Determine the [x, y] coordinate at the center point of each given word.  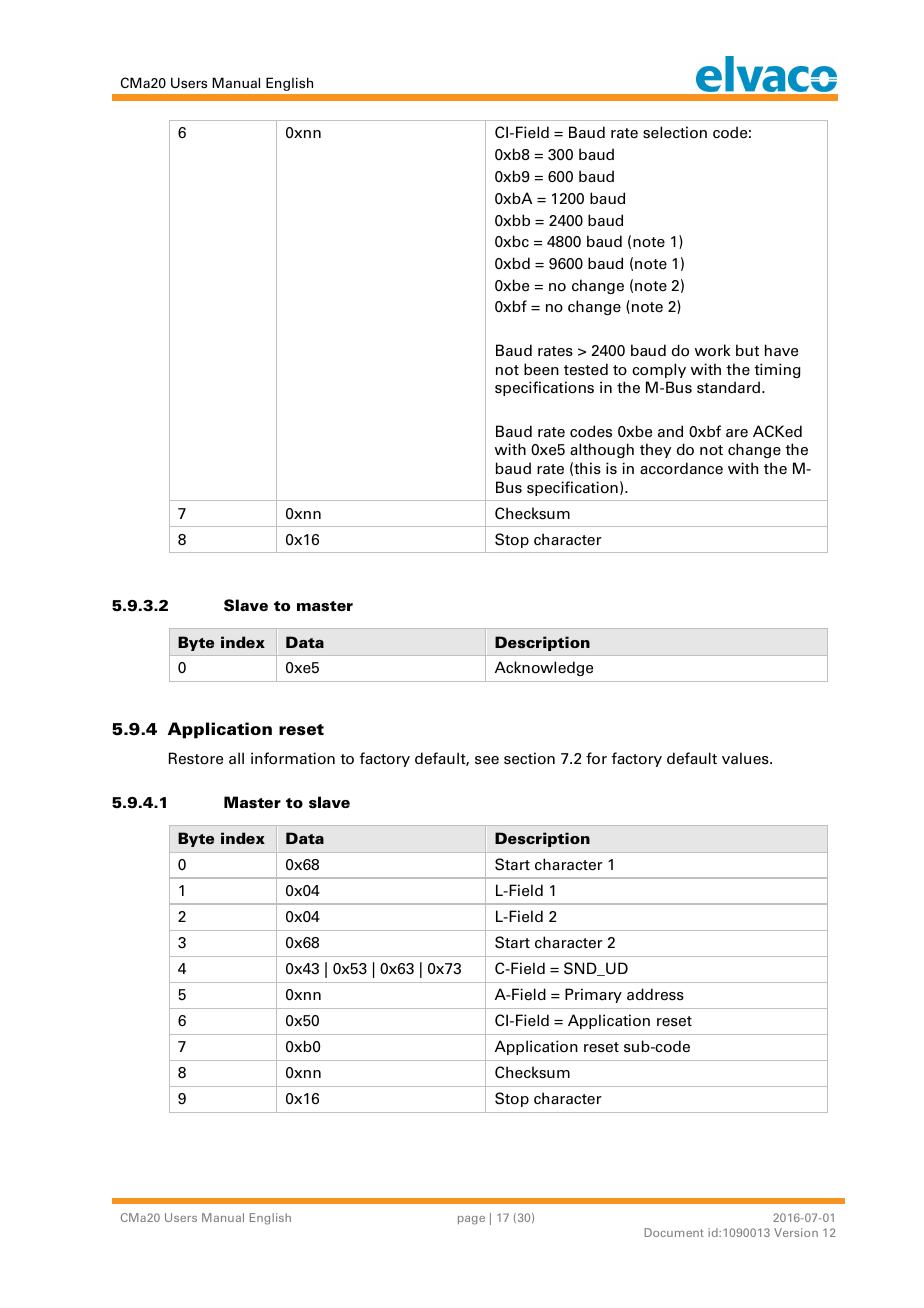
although [602, 450]
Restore [196, 758]
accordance [681, 468]
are [737, 433]
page [471, 1220]
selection [675, 132]
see [487, 760]
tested [586, 369]
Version [796, 1232]
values [746, 758]
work [713, 350]
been [541, 369]
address [655, 994]
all [236, 758]
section [529, 758]
